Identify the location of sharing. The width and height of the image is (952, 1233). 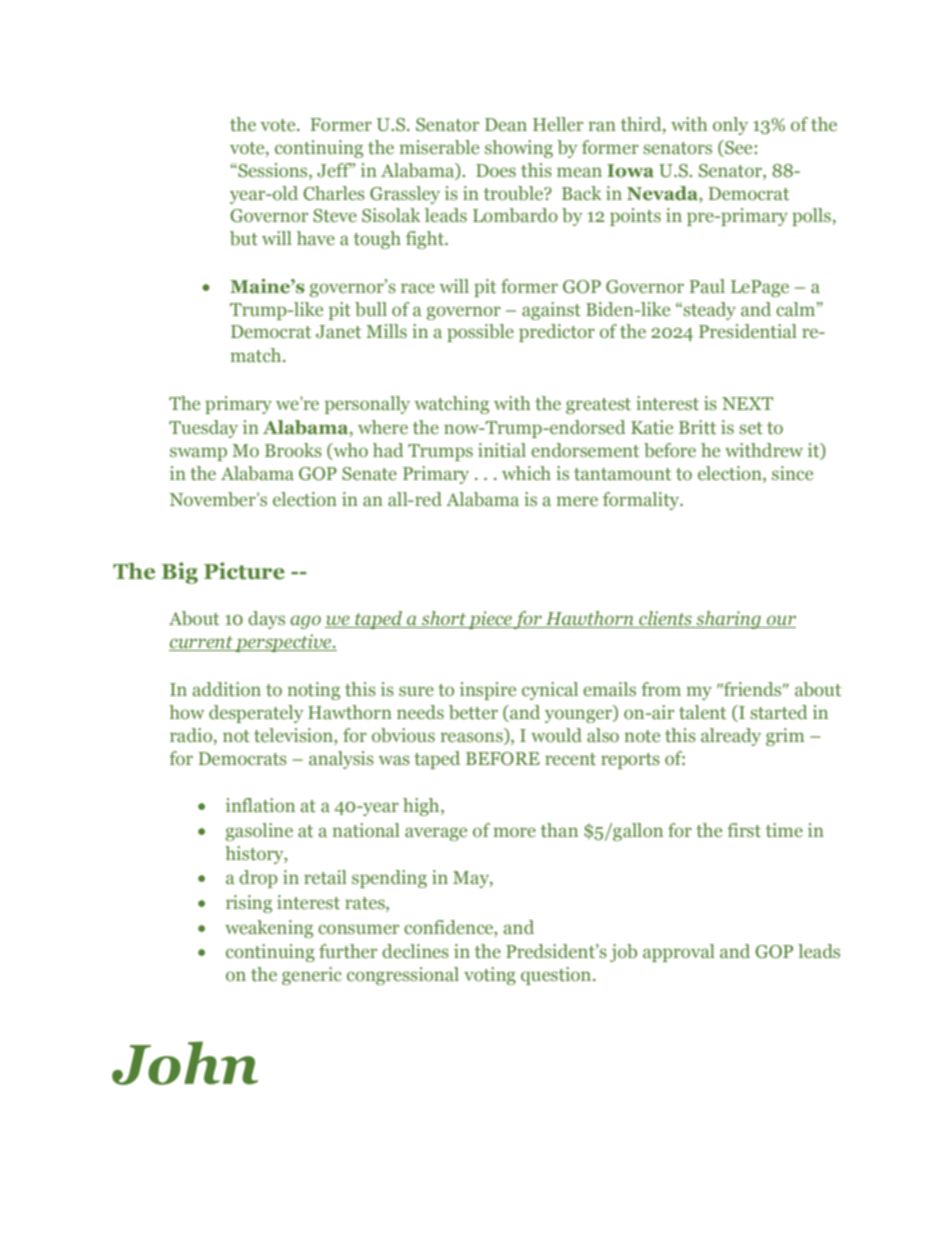
(728, 620).
